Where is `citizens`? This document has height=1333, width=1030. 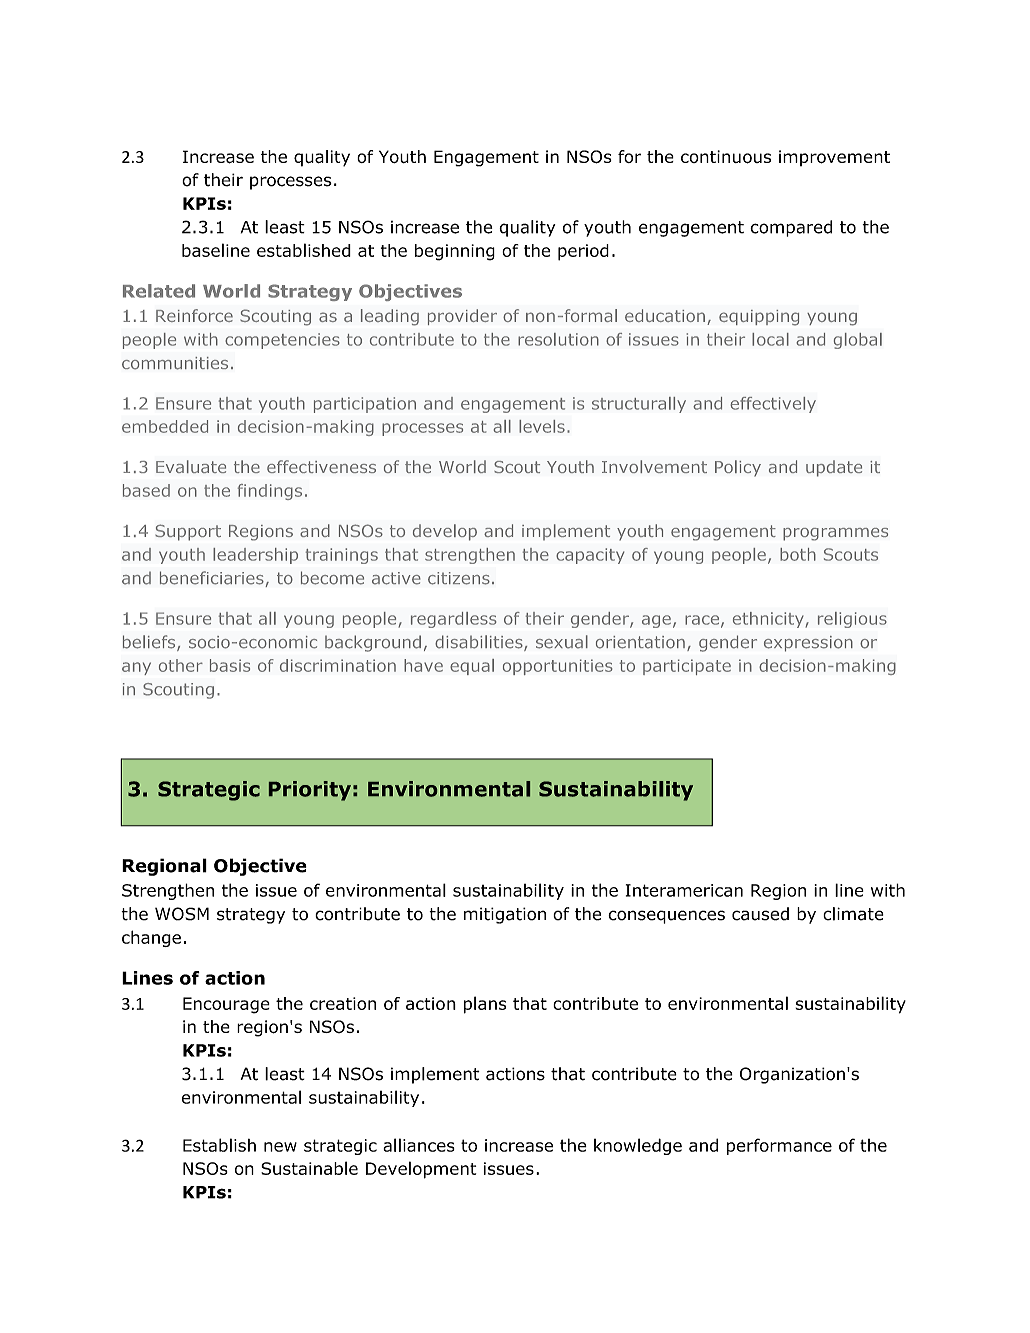
citizens is located at coordinates (459, 578).
